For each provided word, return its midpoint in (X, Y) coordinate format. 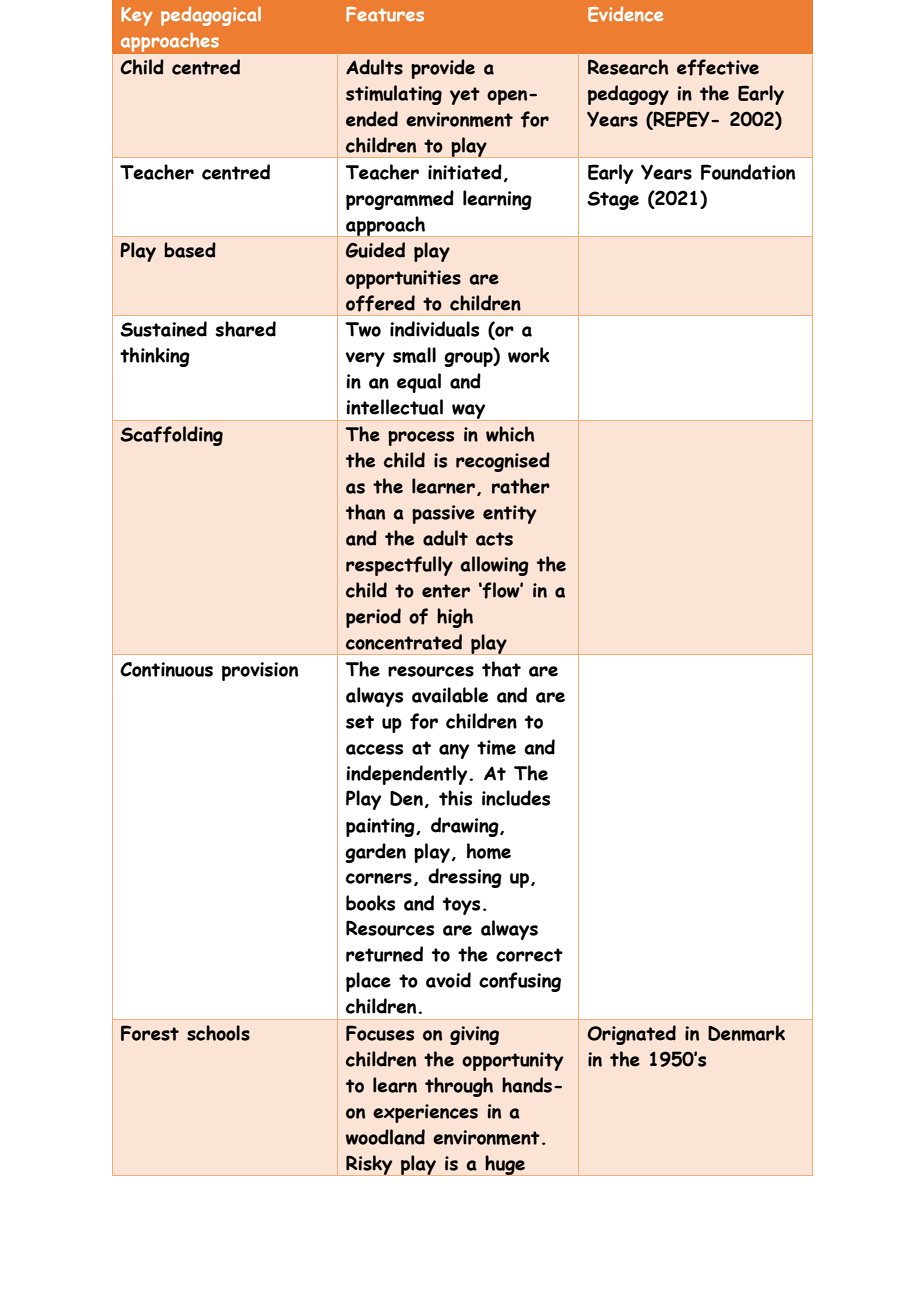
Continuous (166, 669)
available (450, 695)
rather (521, 486)
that (501, 669)
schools (218, 1033)
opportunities (403, 279)
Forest (150, 1033)
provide (443, 69)
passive (443, 514)
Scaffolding (171, 436)
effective (718, 67)
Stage (613, 200)
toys (461, 906)
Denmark (746, 1033)
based (190, 250)
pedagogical (211, 16)
